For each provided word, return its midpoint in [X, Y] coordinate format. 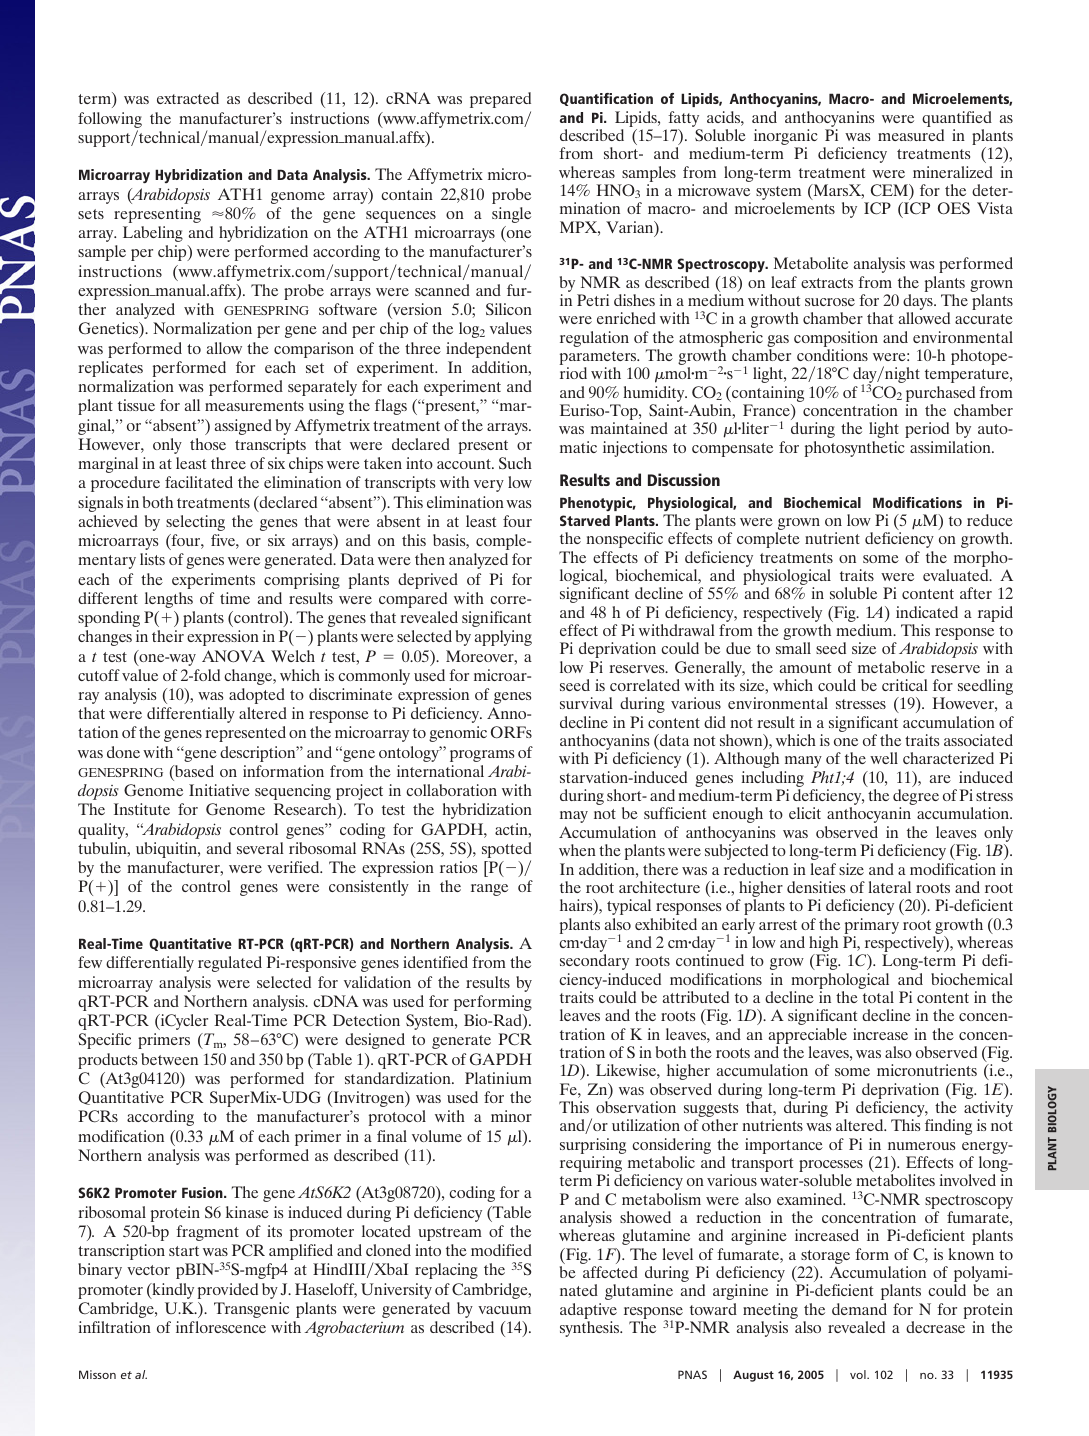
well [884, 758]
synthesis [591, 1329]
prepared [500, 100]
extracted [188, 98]
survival [586, 703]
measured [911, 135]
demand [859, 1309]
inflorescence [221, 1327]
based [193, 771]
